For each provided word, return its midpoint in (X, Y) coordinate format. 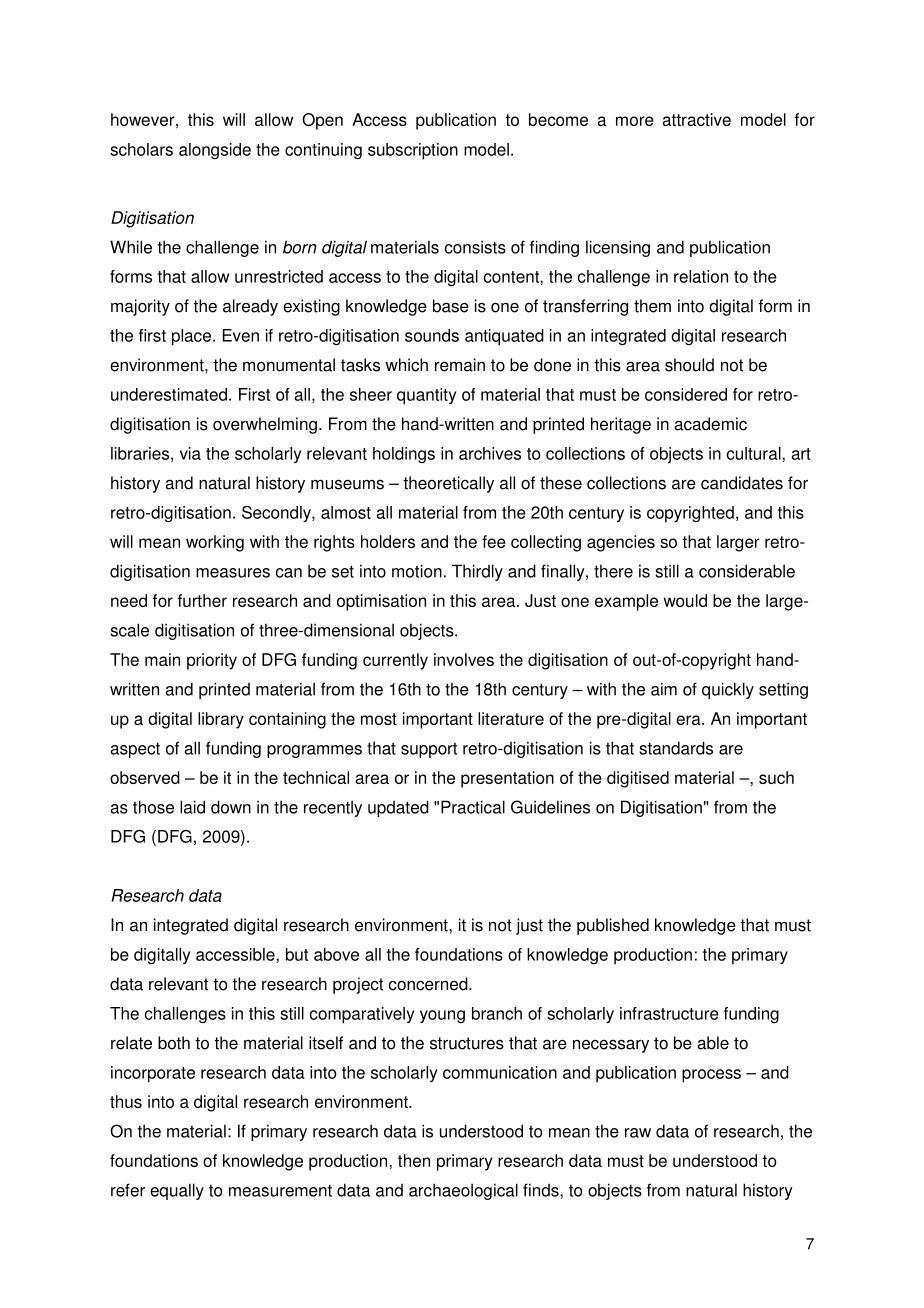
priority (212, 661)
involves (464, 659)
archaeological (463, 1191)
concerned (429, 984)
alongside (215, 151)
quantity (426, 396)
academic (710, 424)
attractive (696, 119)
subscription (413, 151)
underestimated (169, 394)
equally (177, 1191)
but (297, 954)
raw (638, 1133)
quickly (728, 690)
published (613, 926)
